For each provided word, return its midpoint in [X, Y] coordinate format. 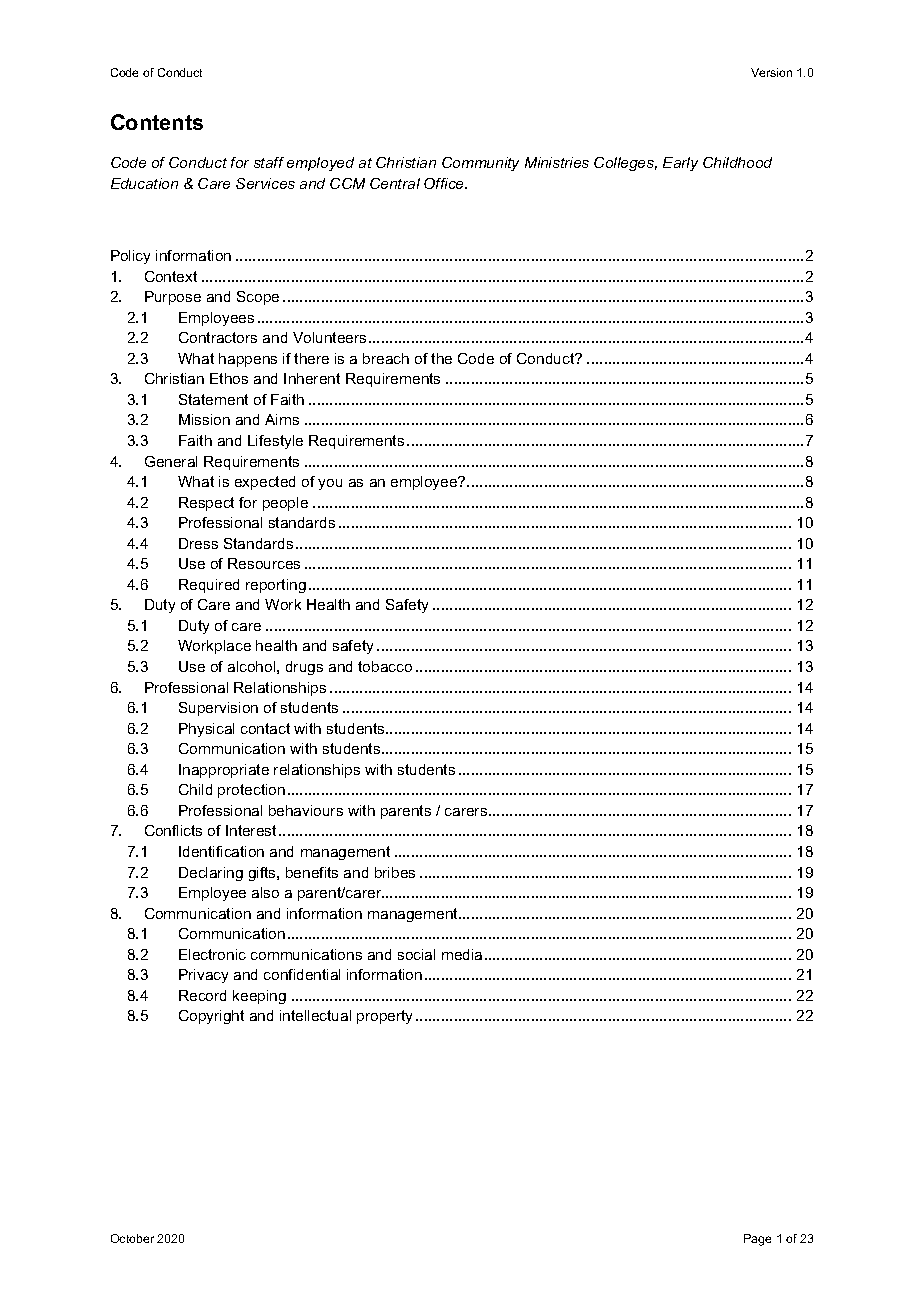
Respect [206, 504]
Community [480, 164]
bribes [395, 872]
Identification [221, 851]
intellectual [315, 1015]
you [330, 484]
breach [386, 358]
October [132, 1238]
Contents [157, 122]
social [416, 954]
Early [680, 164]
